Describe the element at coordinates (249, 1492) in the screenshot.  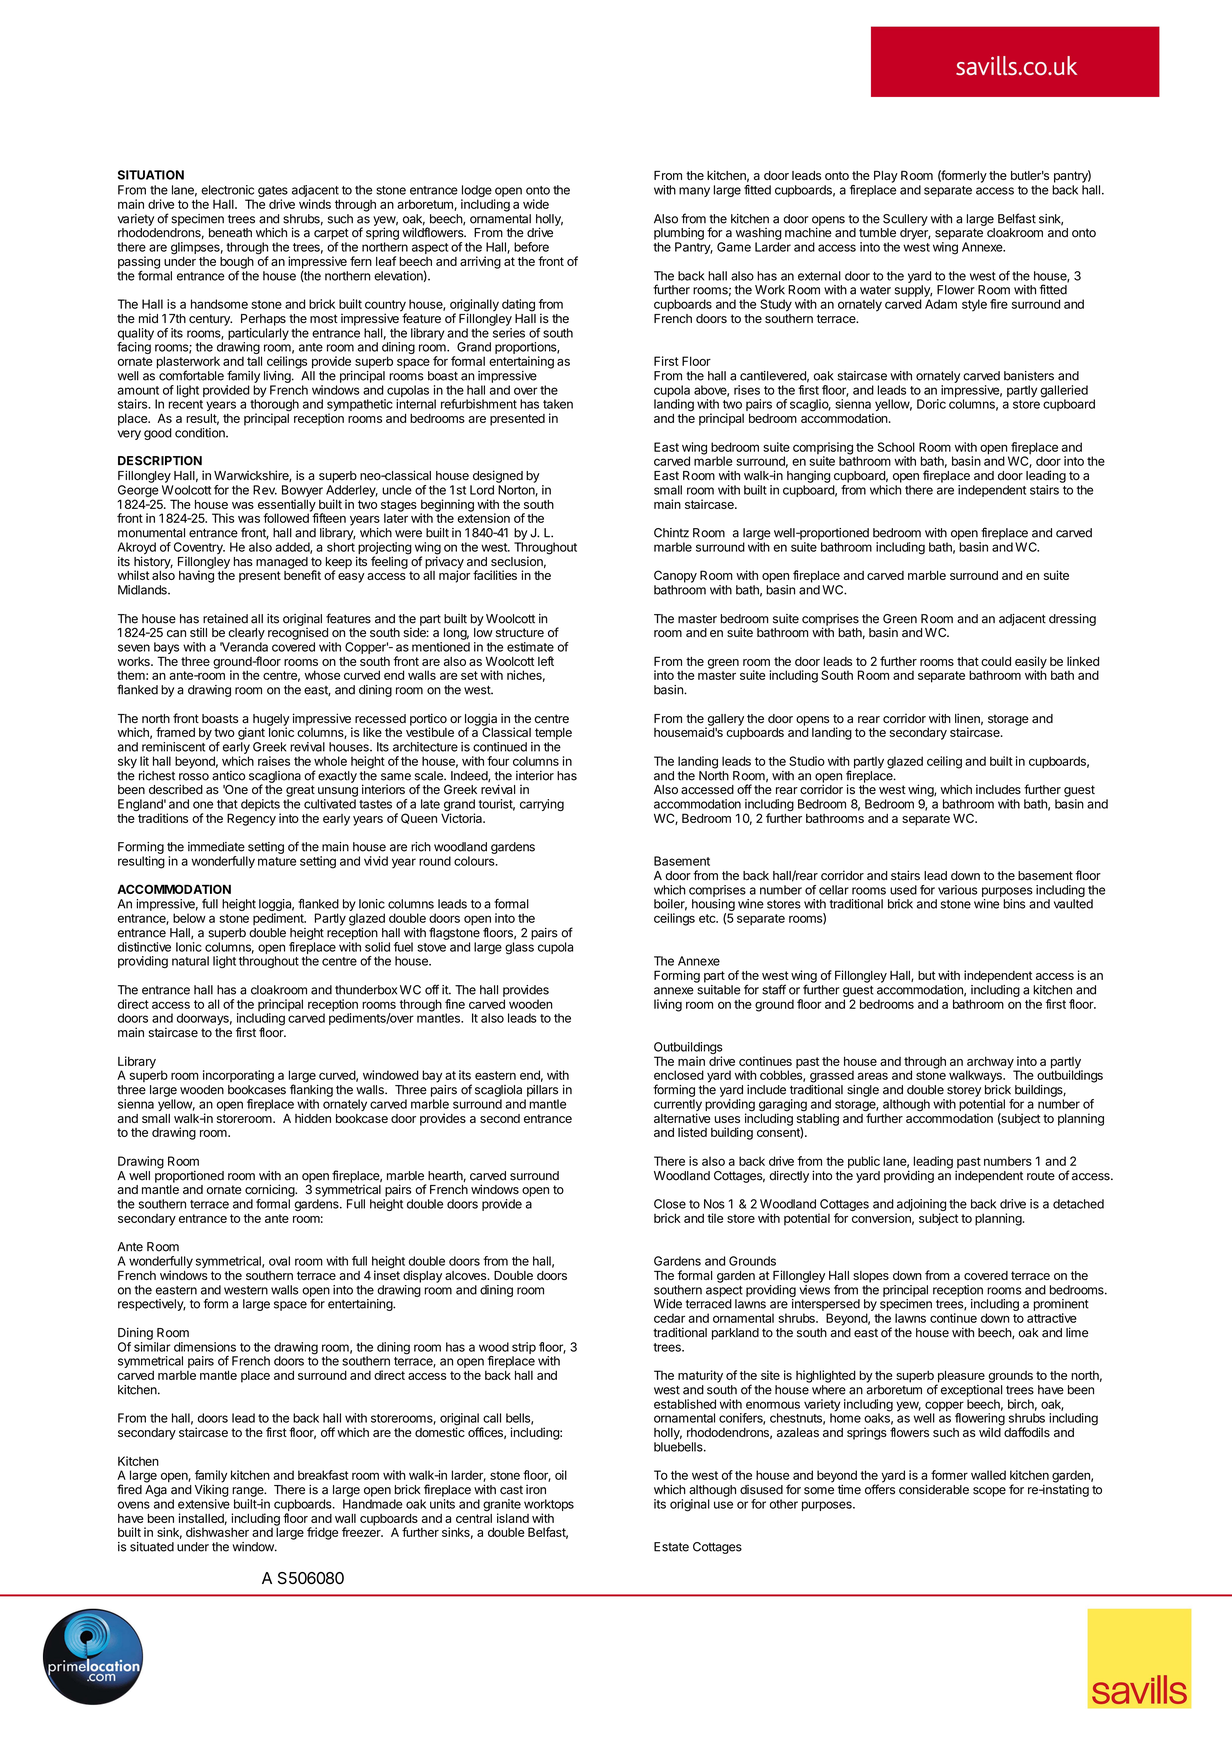
I see `range` at that location.
